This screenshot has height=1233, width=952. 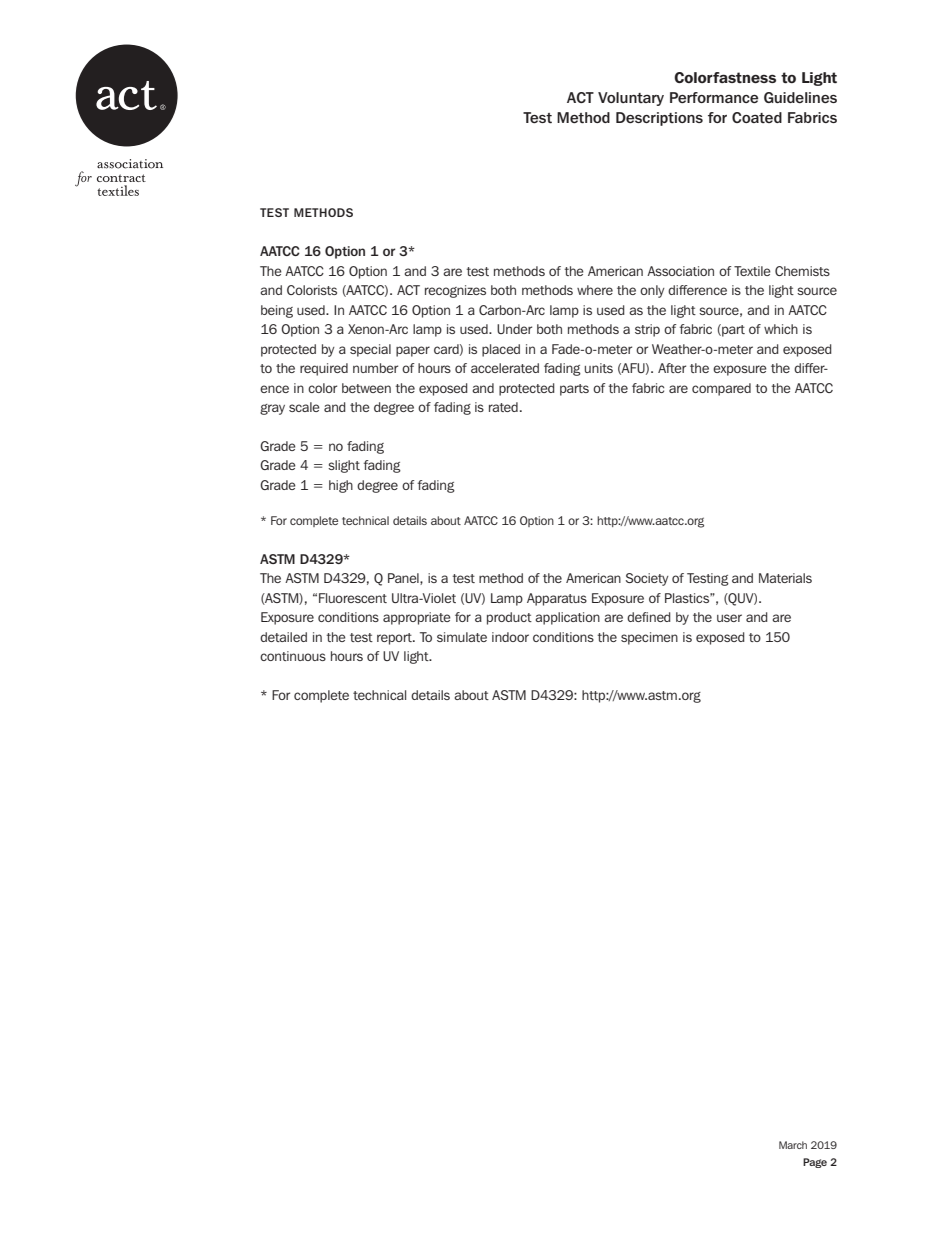 What do you see at coordinates (631, 99) in the screenshot?
I see `Voluntary` at bounding box center [631, 99].
